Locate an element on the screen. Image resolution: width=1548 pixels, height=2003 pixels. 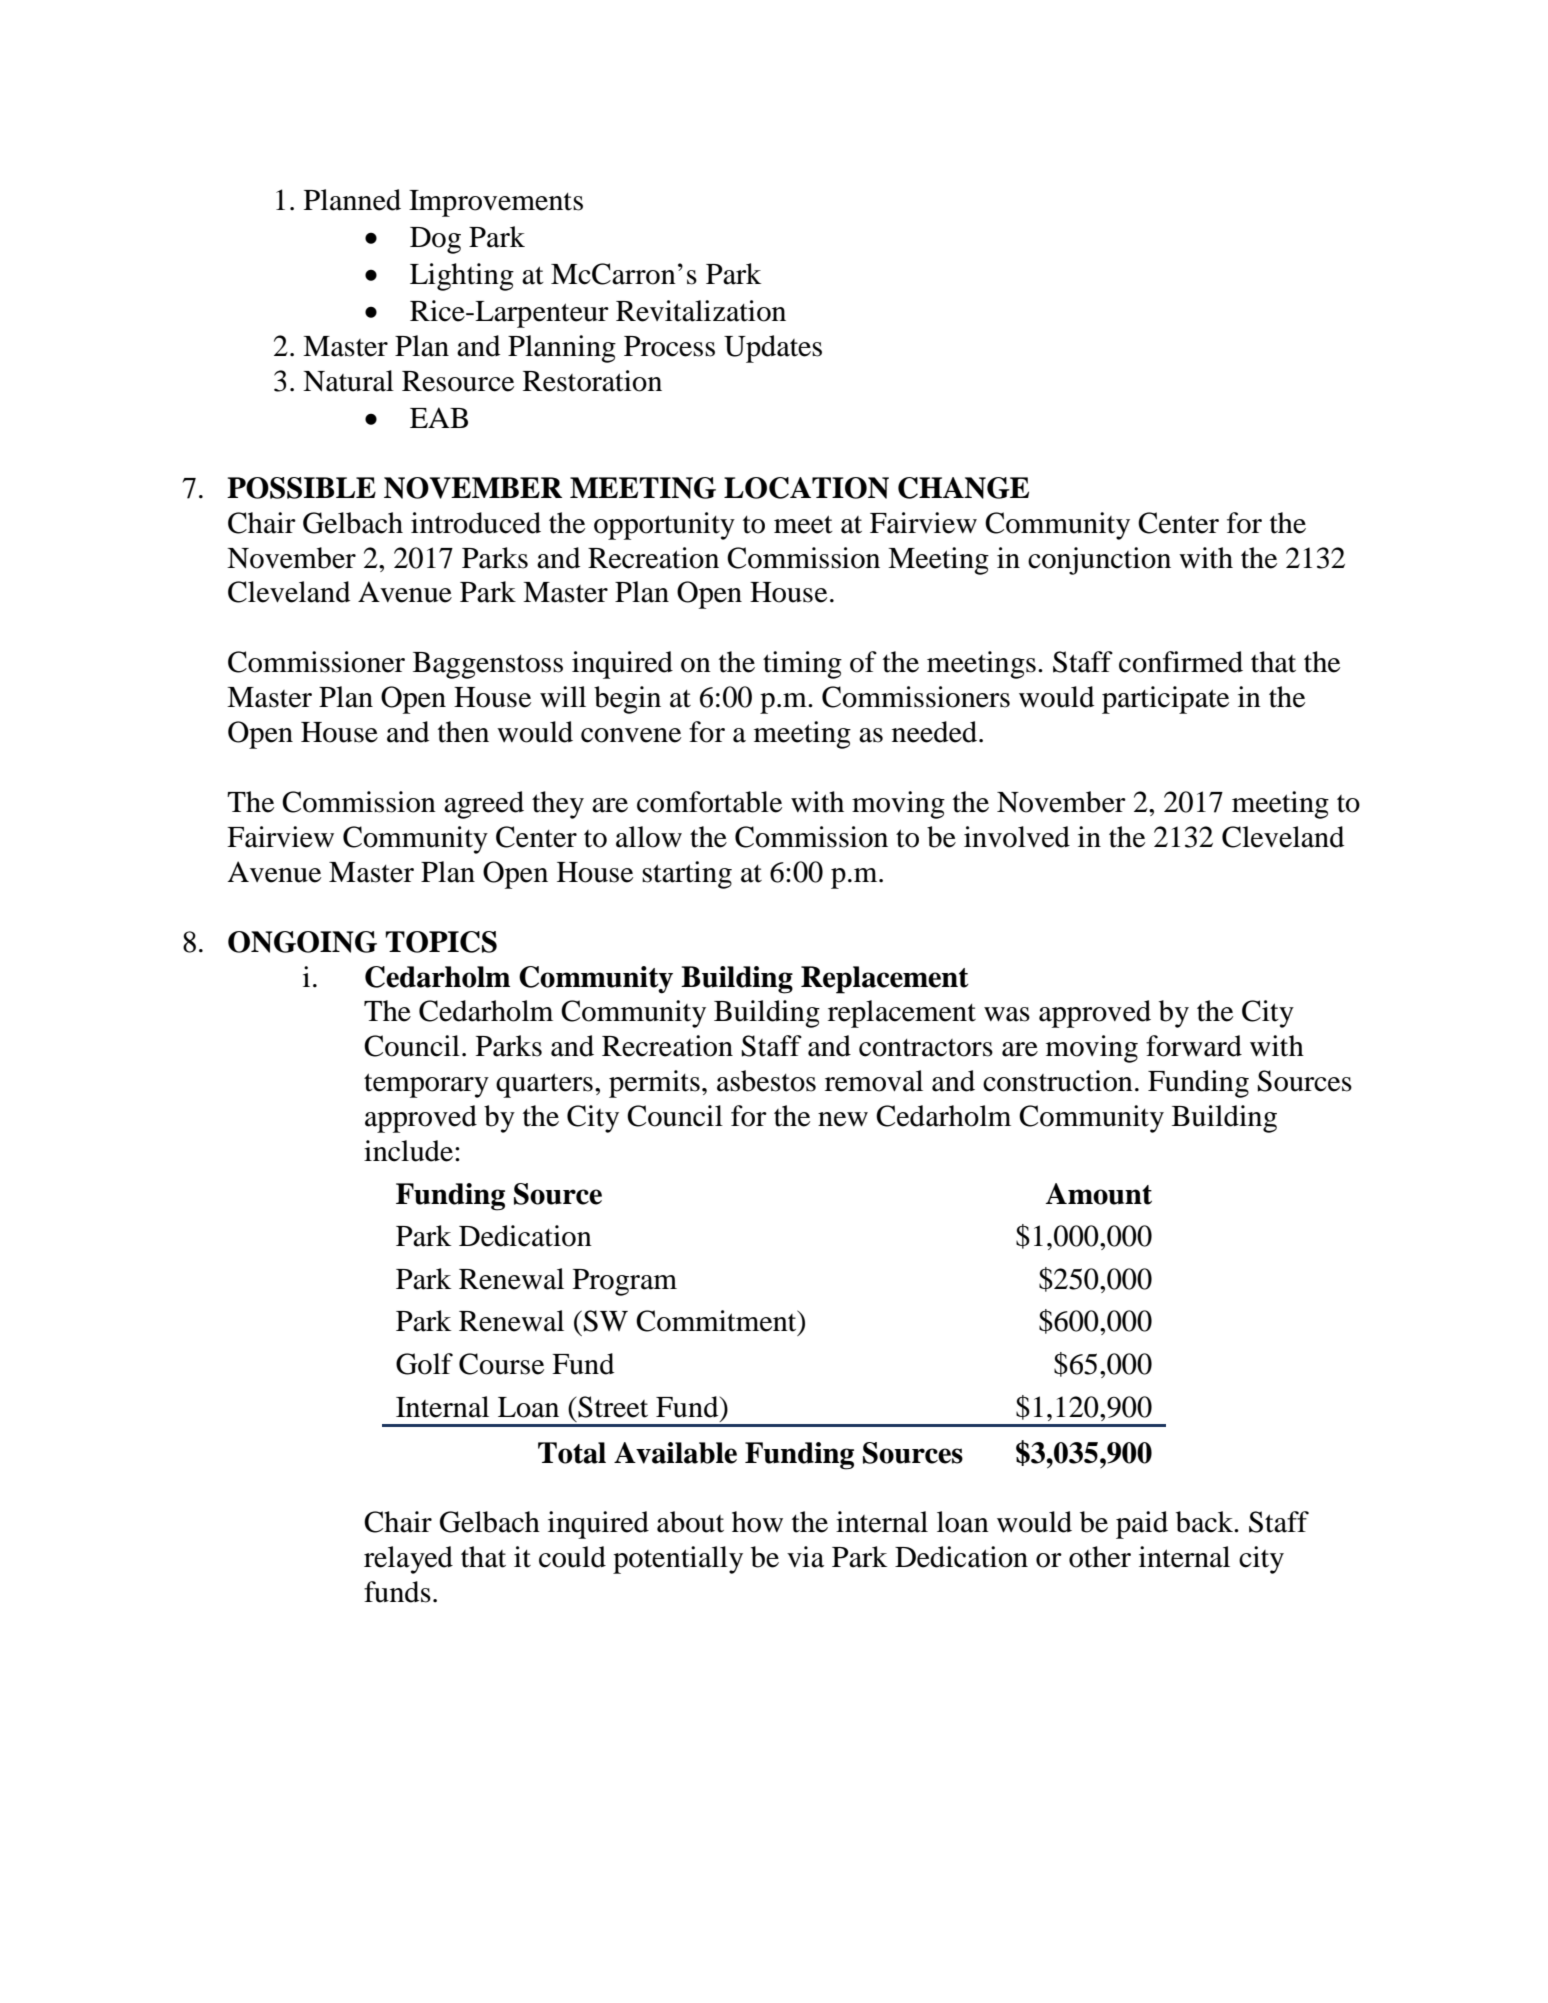
involved is located at coordinates (1017, 837).
